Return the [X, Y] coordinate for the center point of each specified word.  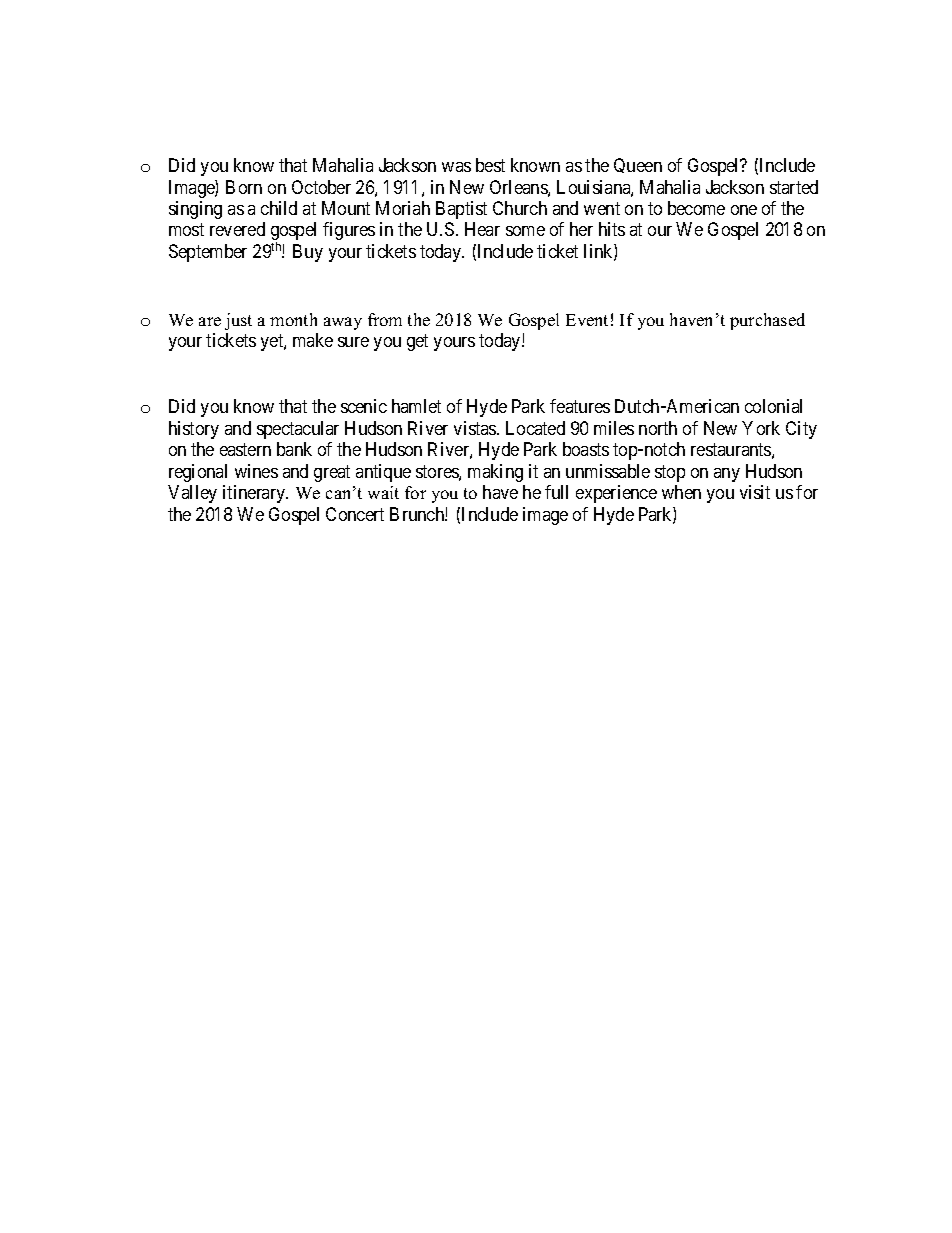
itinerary [255, 494]
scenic [364, 406]
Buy [308, 253]
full [556, 492]
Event [587, 320]
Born [244, 187]
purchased [767, 321]
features [580, 406]
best [490, 165]
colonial [773, 406]
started [794, 187]
